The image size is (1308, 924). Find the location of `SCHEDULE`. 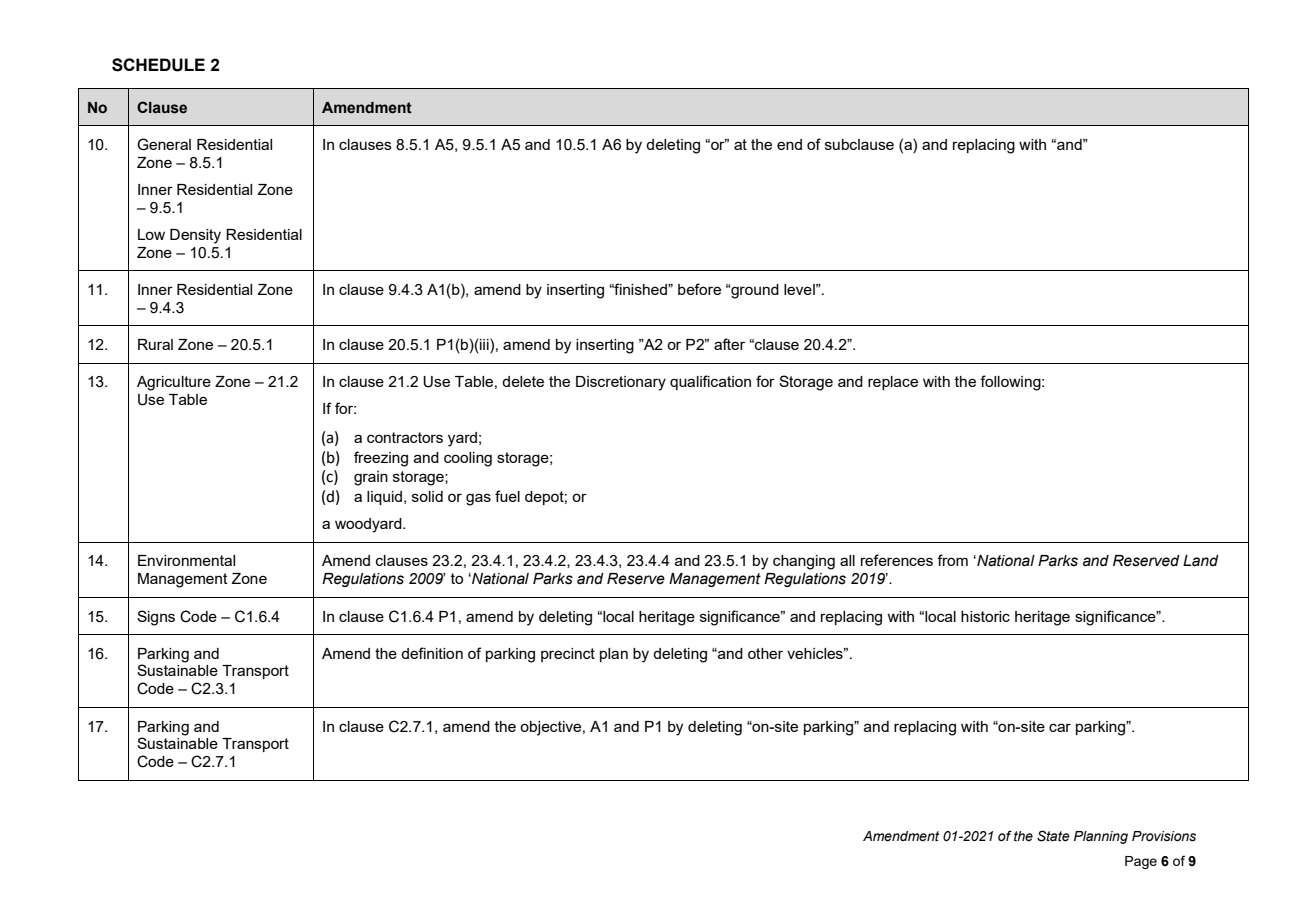

SCHEDULE is located at coordinates (158, 65).
